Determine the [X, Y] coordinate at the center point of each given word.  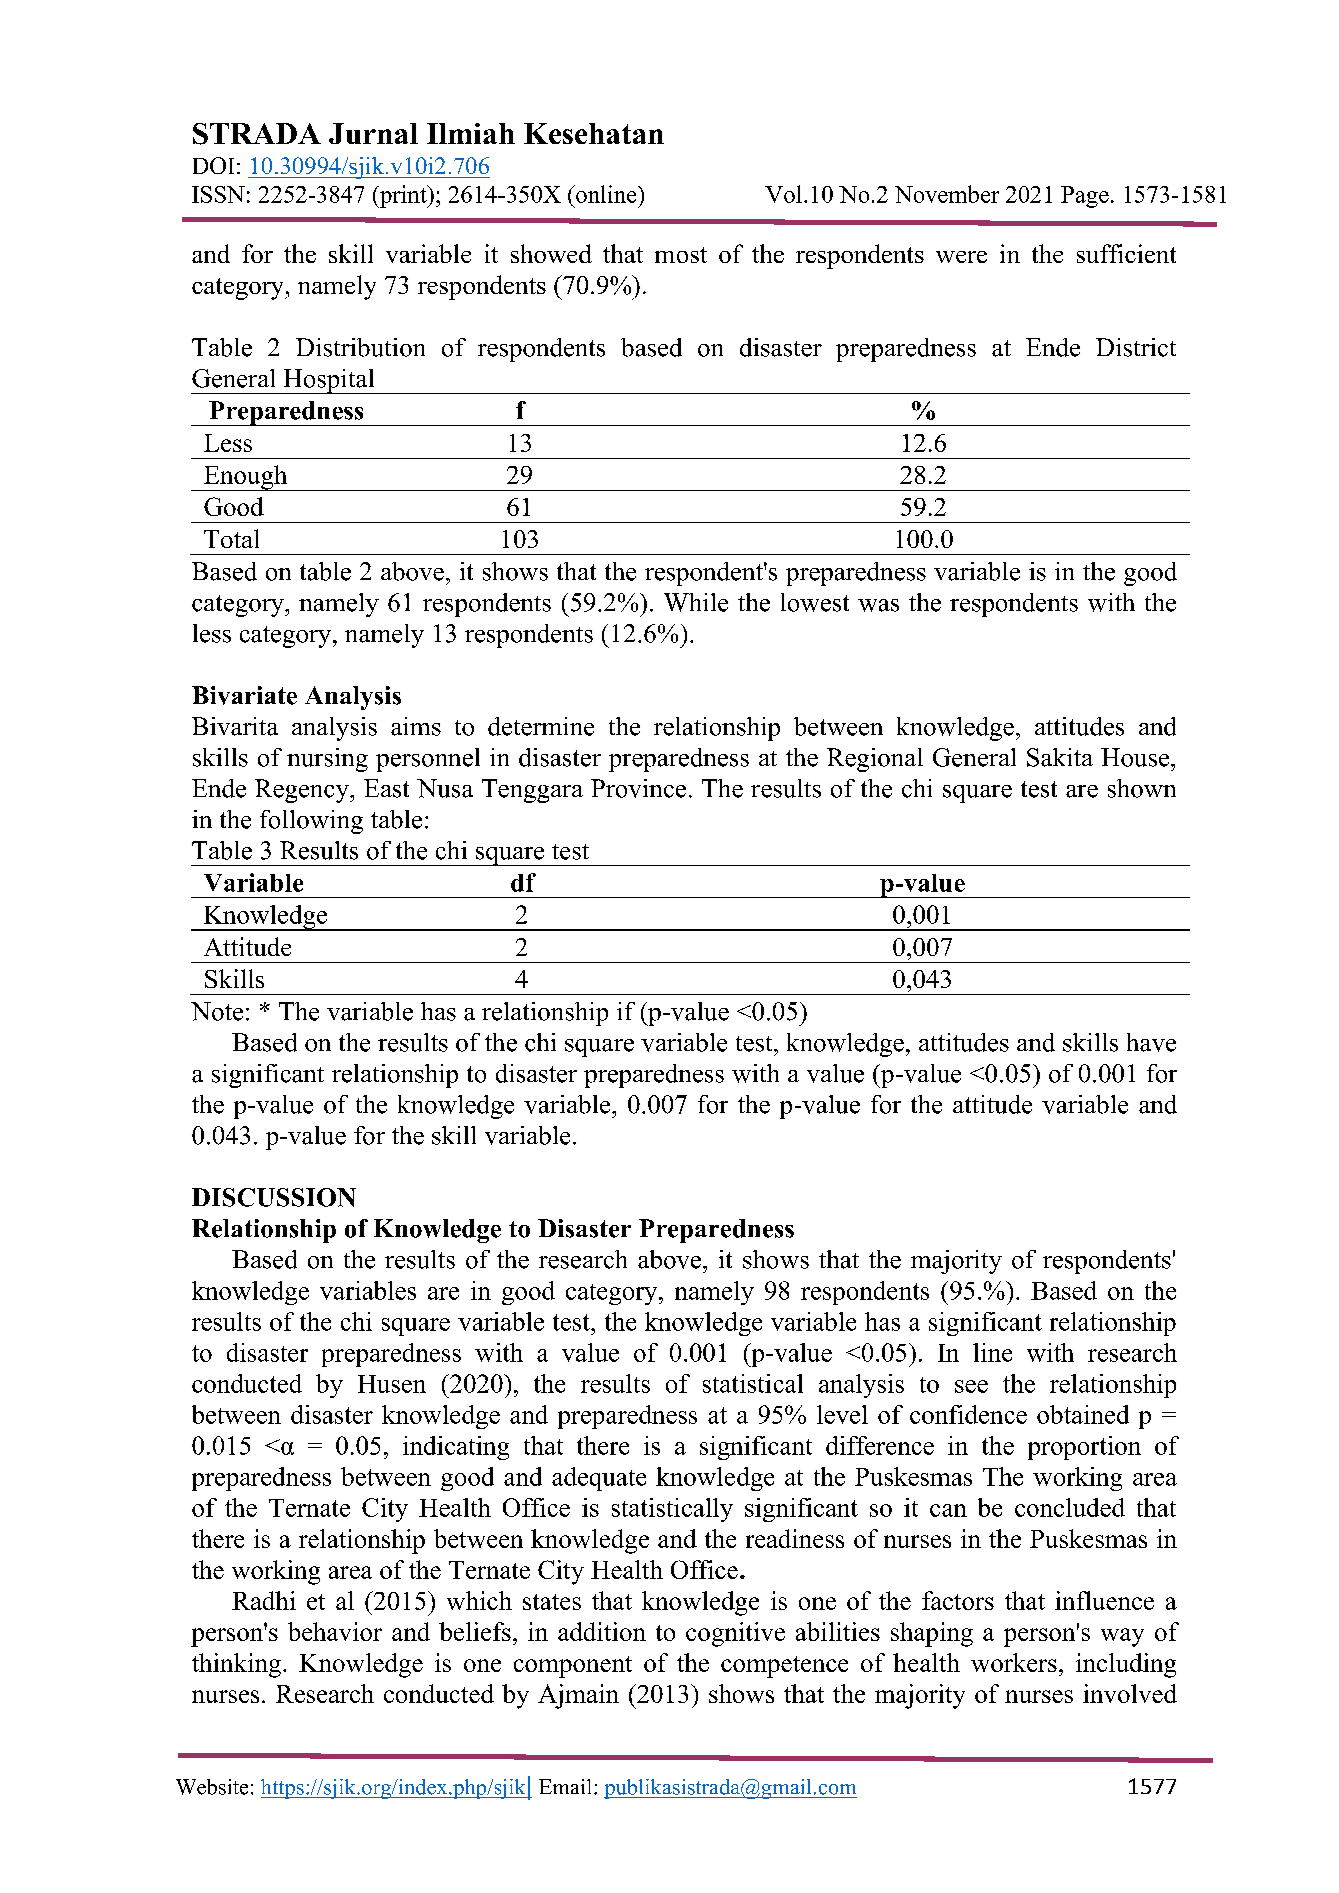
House [1136, 757]
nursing [327, 760]
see [971, 1386]
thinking [236, 1665]
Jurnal [373, 133]
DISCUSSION [274, 1197]
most [681, 255]
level [842, 1414]
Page [1085, 197]
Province [638, 788]
